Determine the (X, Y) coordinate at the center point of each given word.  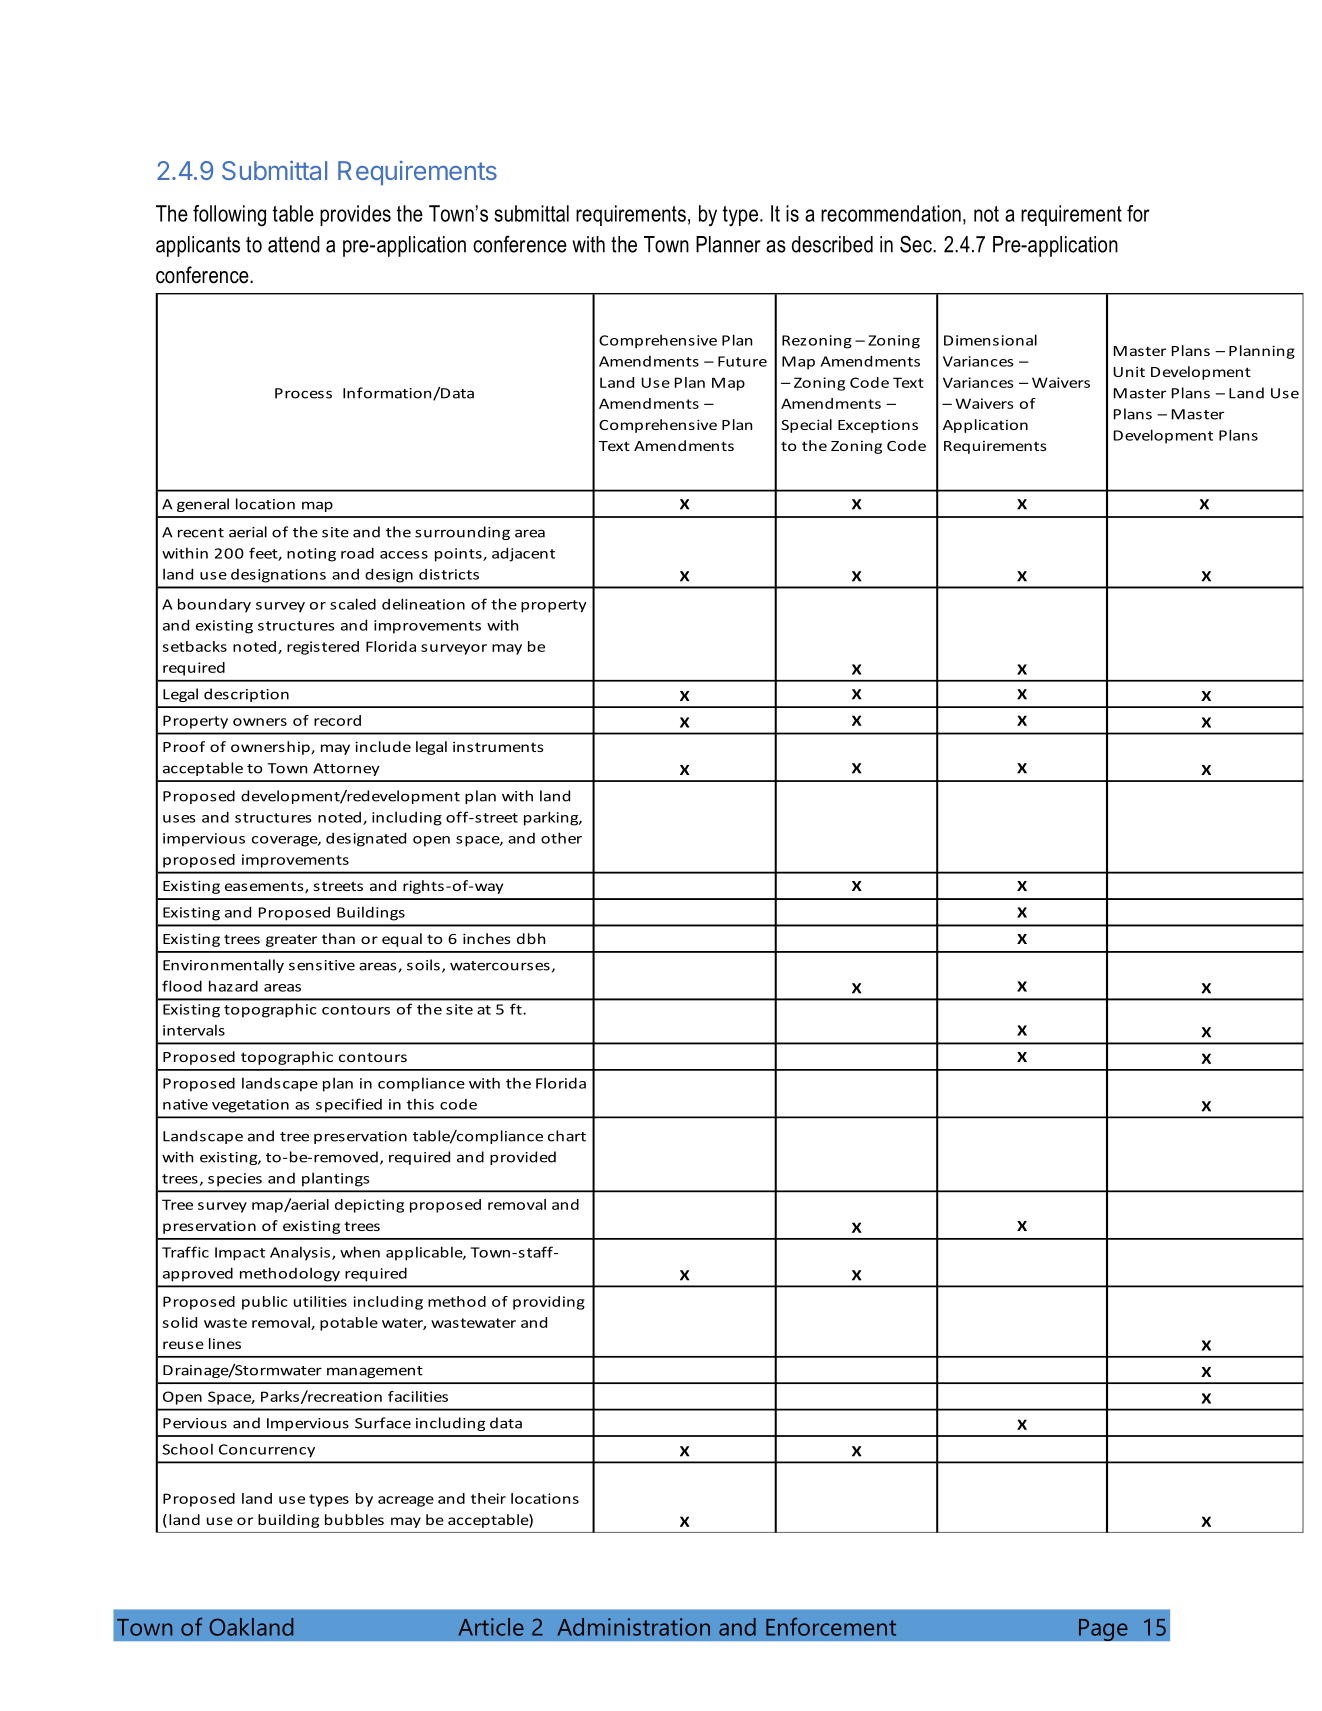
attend (294, 244)
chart (567, 1136)
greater (291, 940)
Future (742, 361)
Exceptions (878, 426)
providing (549, 1303)
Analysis (300, 1253)
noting (311, 555)
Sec (917, 244)
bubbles (354, 1519)
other (561, 838)
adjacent (523, 554)
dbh (531, 938)
